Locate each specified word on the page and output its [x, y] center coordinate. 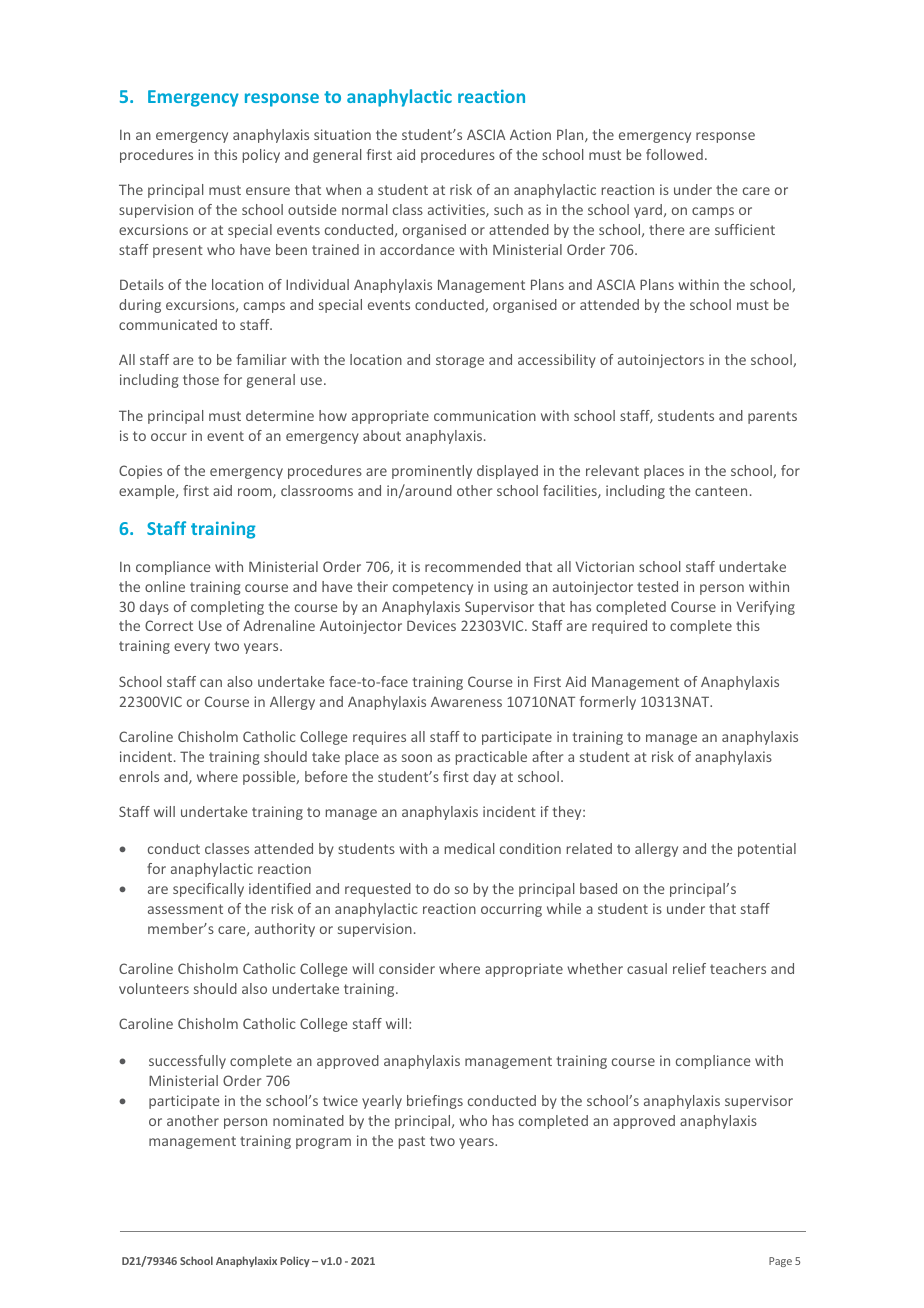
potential [767, 850]
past [412, 1142]
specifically [208, 890]
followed [674, 154]
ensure [268, 191]
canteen [721, 491]
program [323, 1143]
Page [780, 1262]
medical [469, 848]
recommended [473, 566]
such [508, 209]
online [165, 586]
